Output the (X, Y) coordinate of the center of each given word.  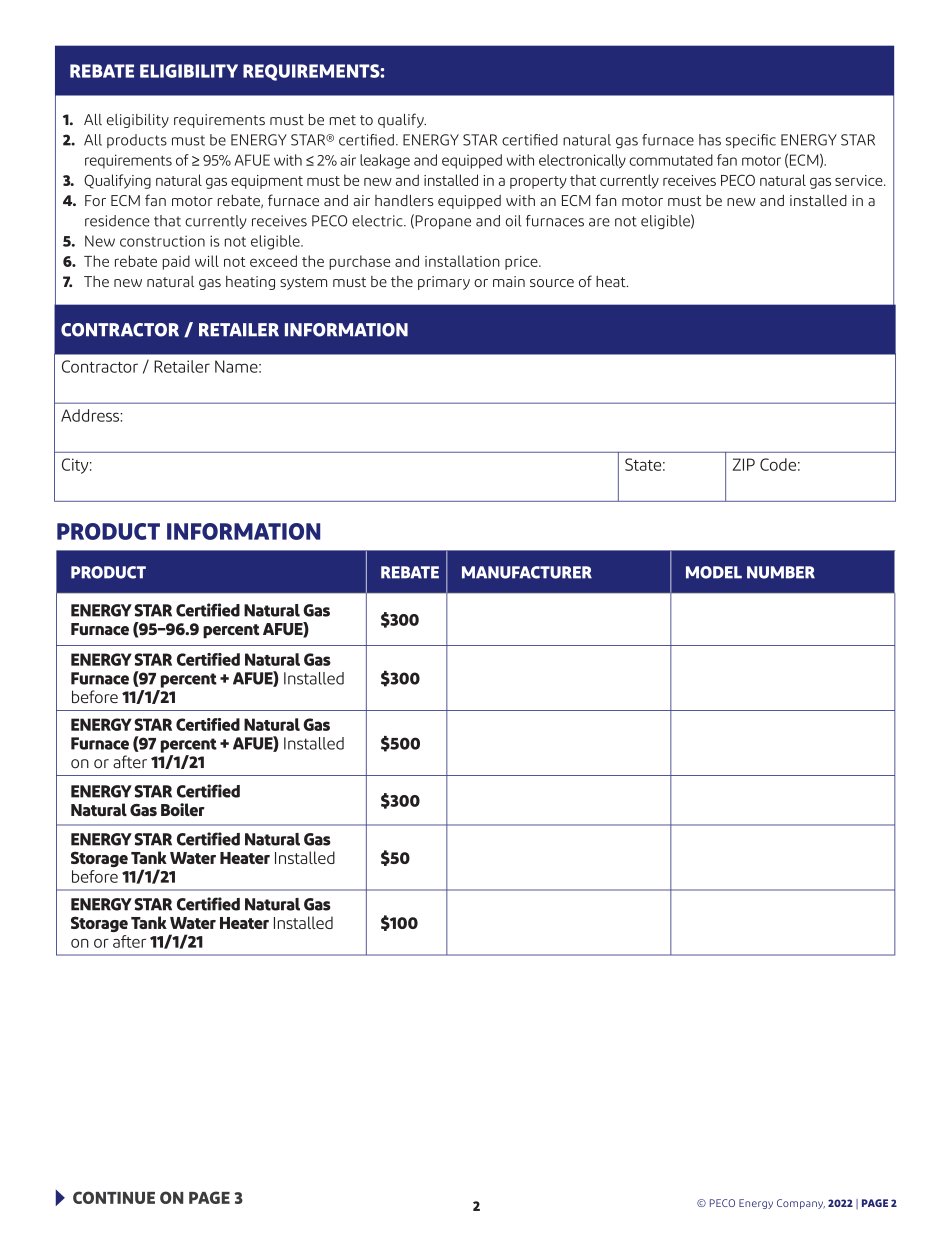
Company (801, 1204)
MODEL (714, 572)
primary (444, 283)
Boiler (183, 809)
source (552, 283)
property (538, 182)
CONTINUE (114, 1197)
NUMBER (781, 572)
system (303, 283)
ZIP (744, 464)
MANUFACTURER (527, 572)
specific (751, 141)
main (509, 281)
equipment (267, 182)
